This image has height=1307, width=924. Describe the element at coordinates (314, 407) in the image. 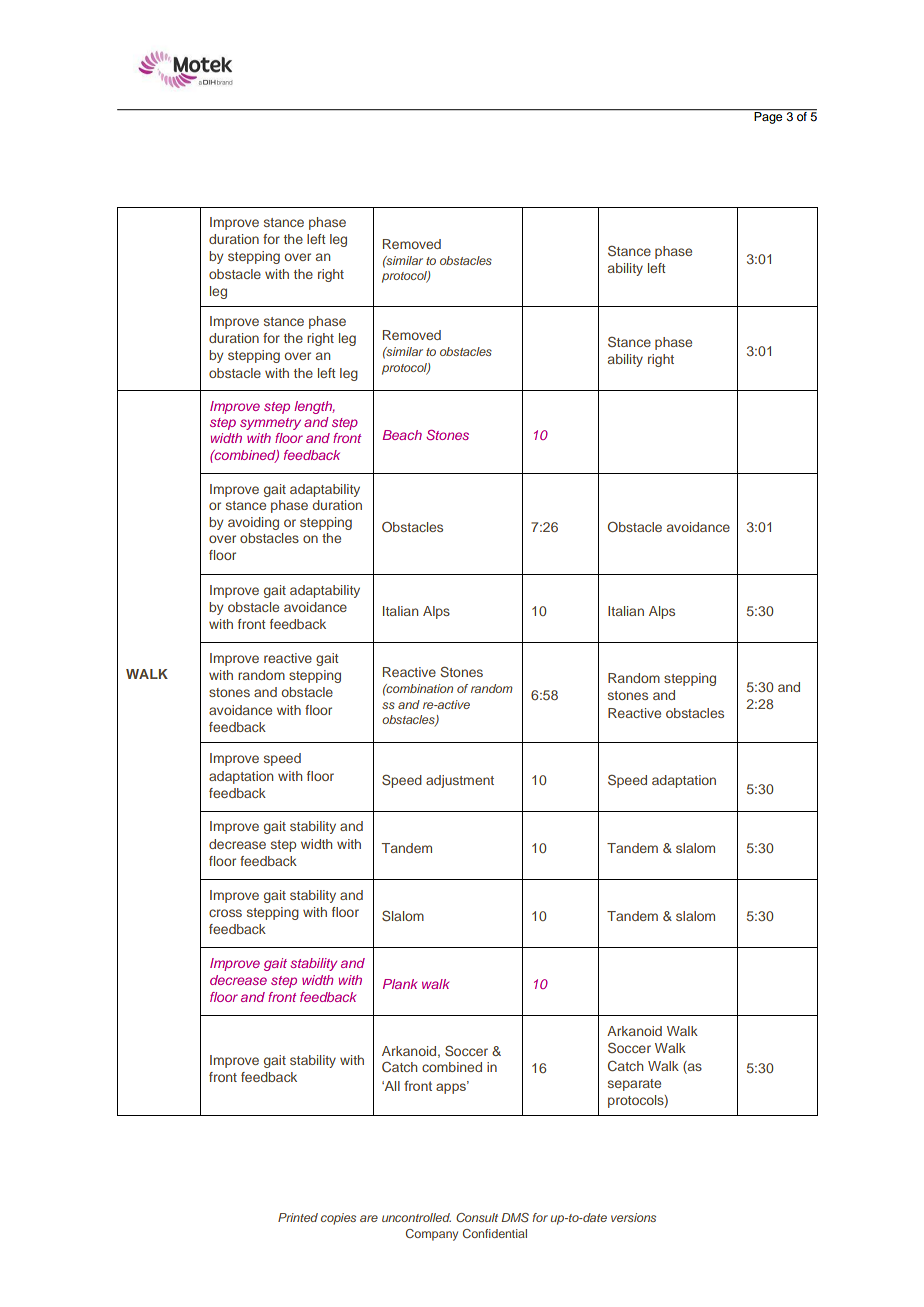

I see `length` at that location.
